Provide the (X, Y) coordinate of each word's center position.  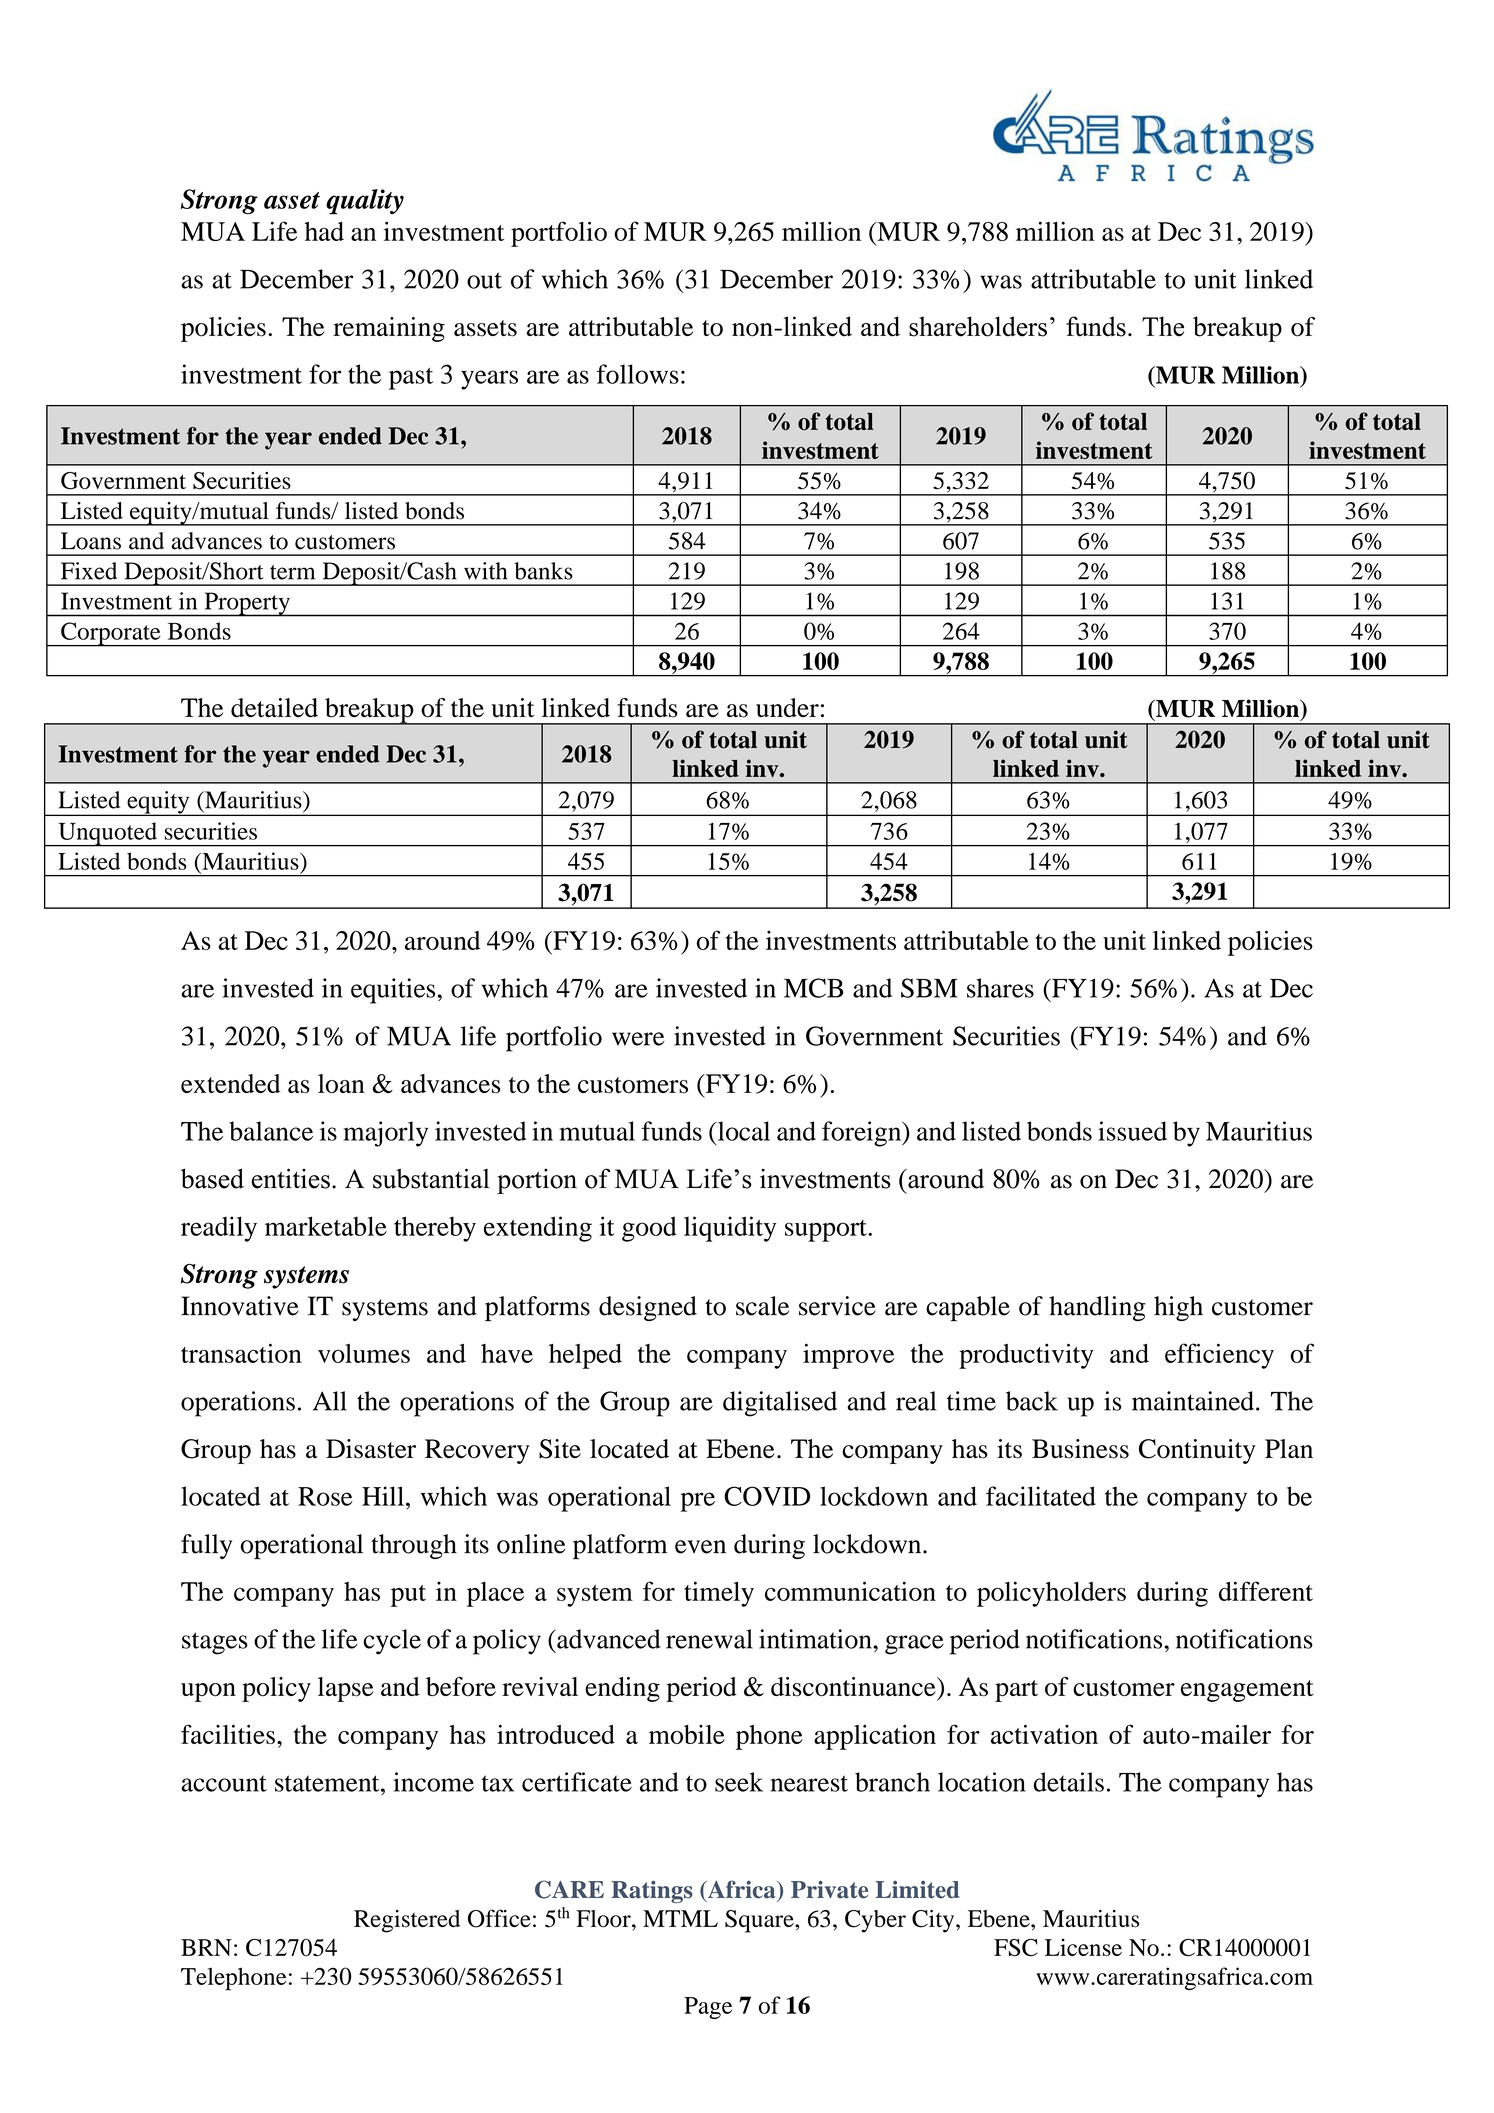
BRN (206, 1947)
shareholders (978, 326)
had (324, 231)
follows (638, 374)
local (742, 1131)
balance (271, 1131)
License (1083, 1947)
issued (1132, 1131)
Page (708, 2008)
